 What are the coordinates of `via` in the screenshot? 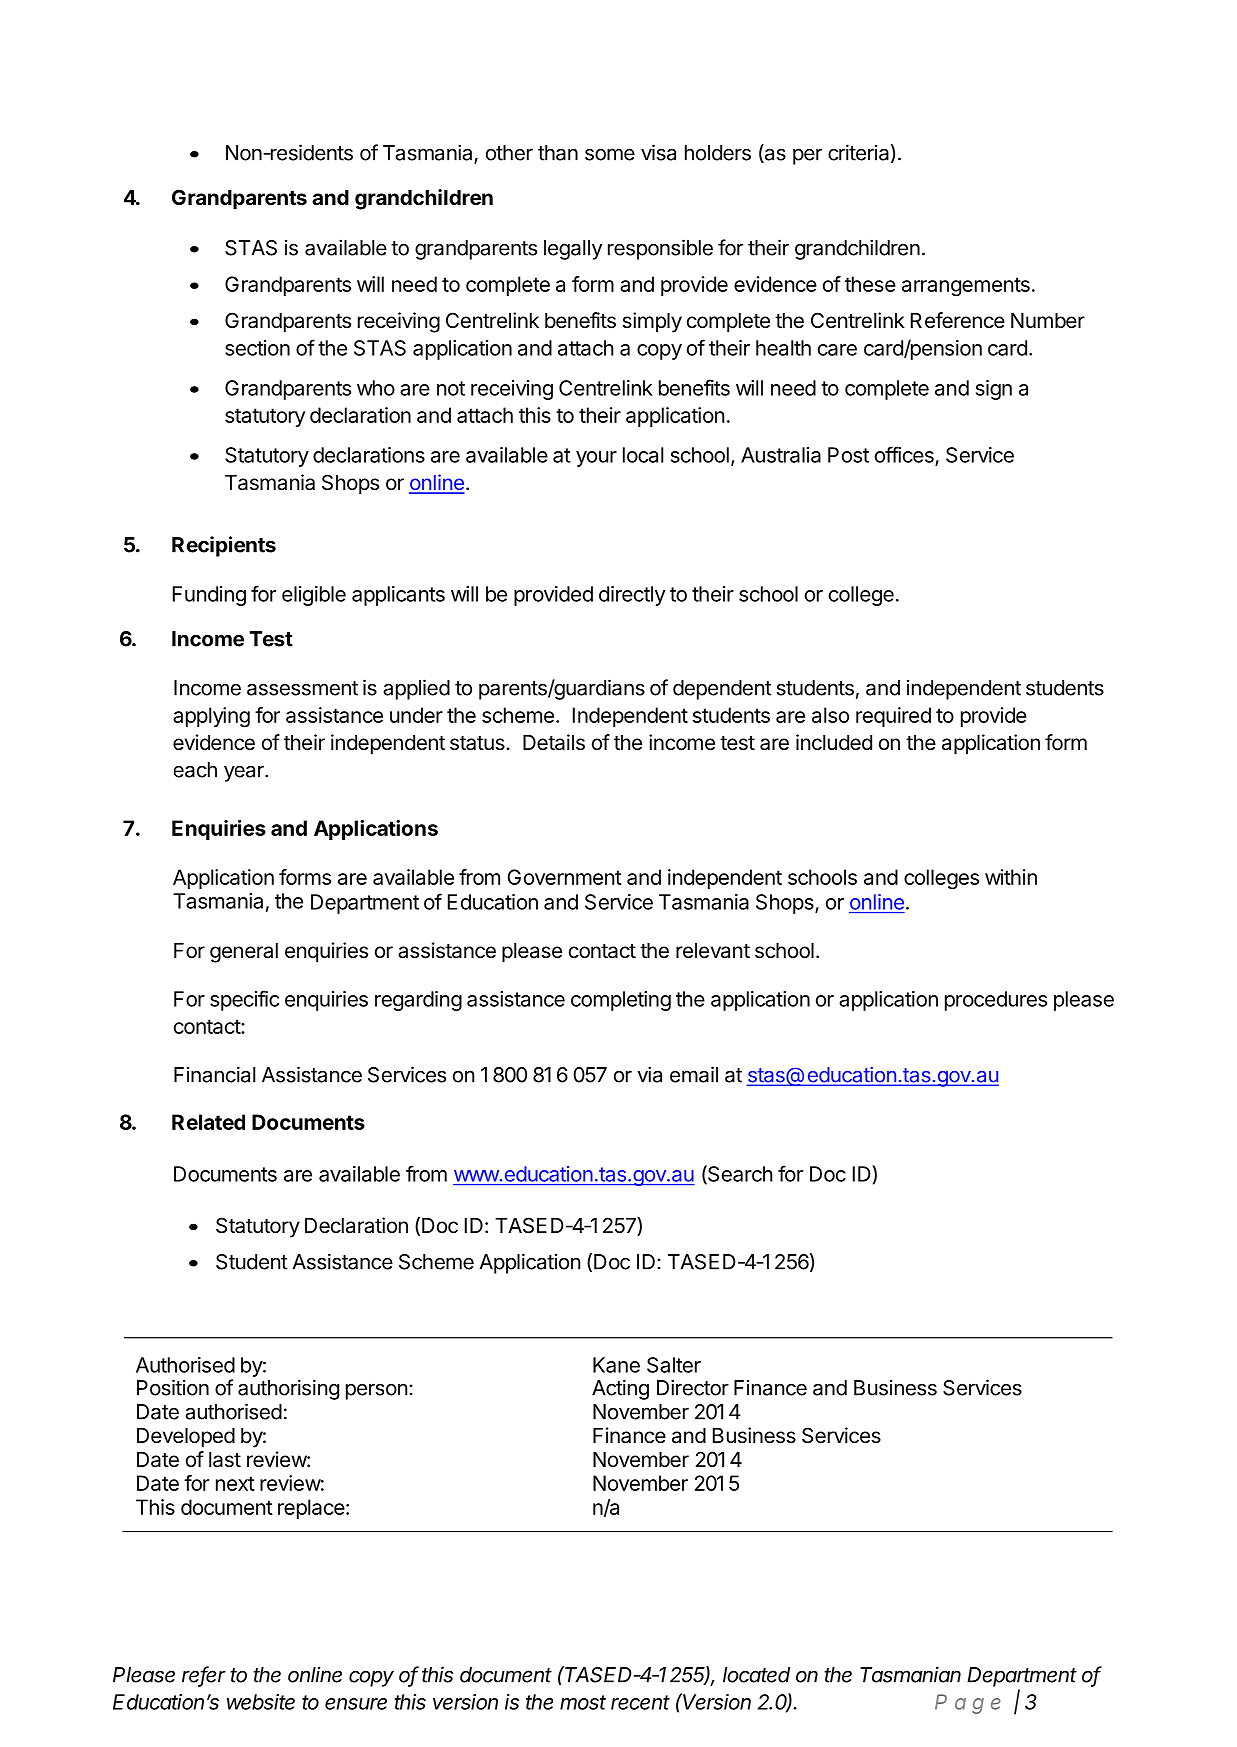 It's located at (649, 1074).
